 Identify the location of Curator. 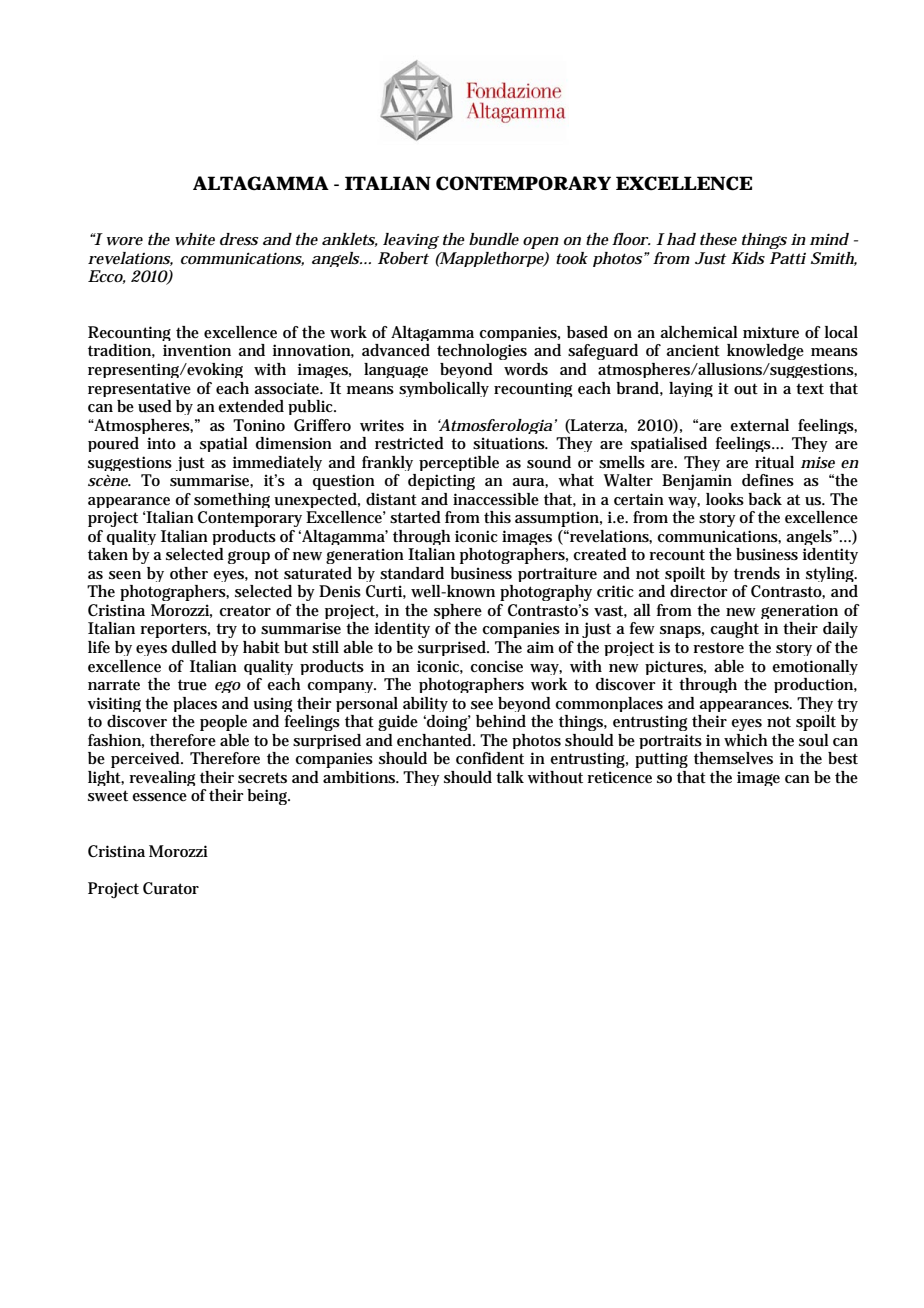
(171, 888).
